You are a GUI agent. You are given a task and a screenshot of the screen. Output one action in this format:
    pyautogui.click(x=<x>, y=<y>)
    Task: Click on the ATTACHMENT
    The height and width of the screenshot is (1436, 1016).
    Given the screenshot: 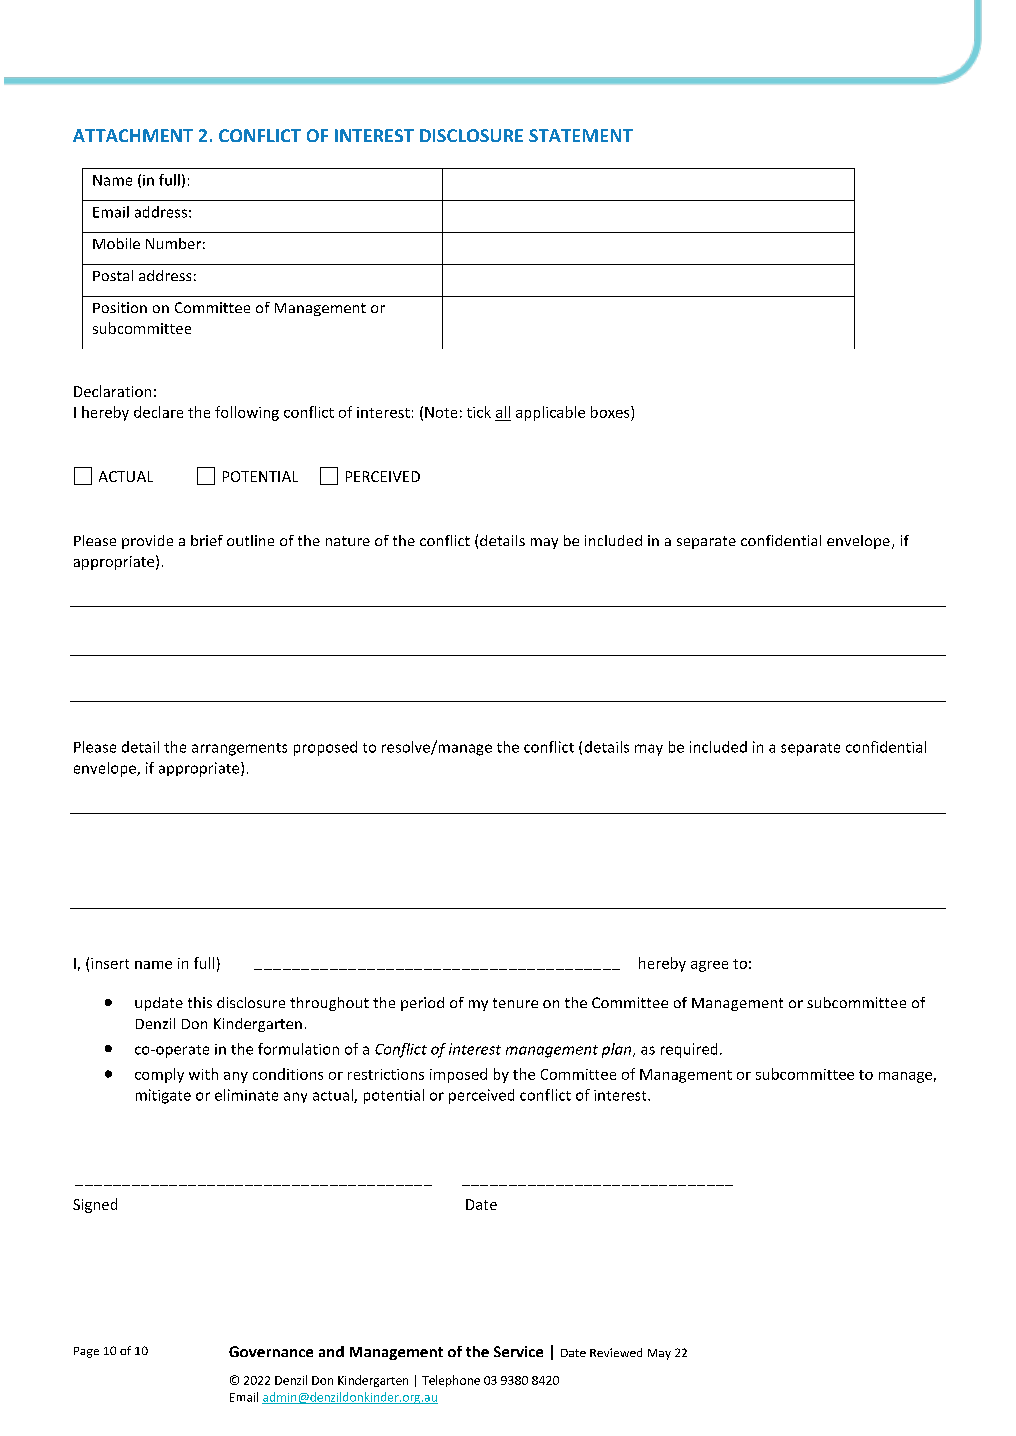 What is the action you would take?
    pyautogui.click(x=133, y=135)
